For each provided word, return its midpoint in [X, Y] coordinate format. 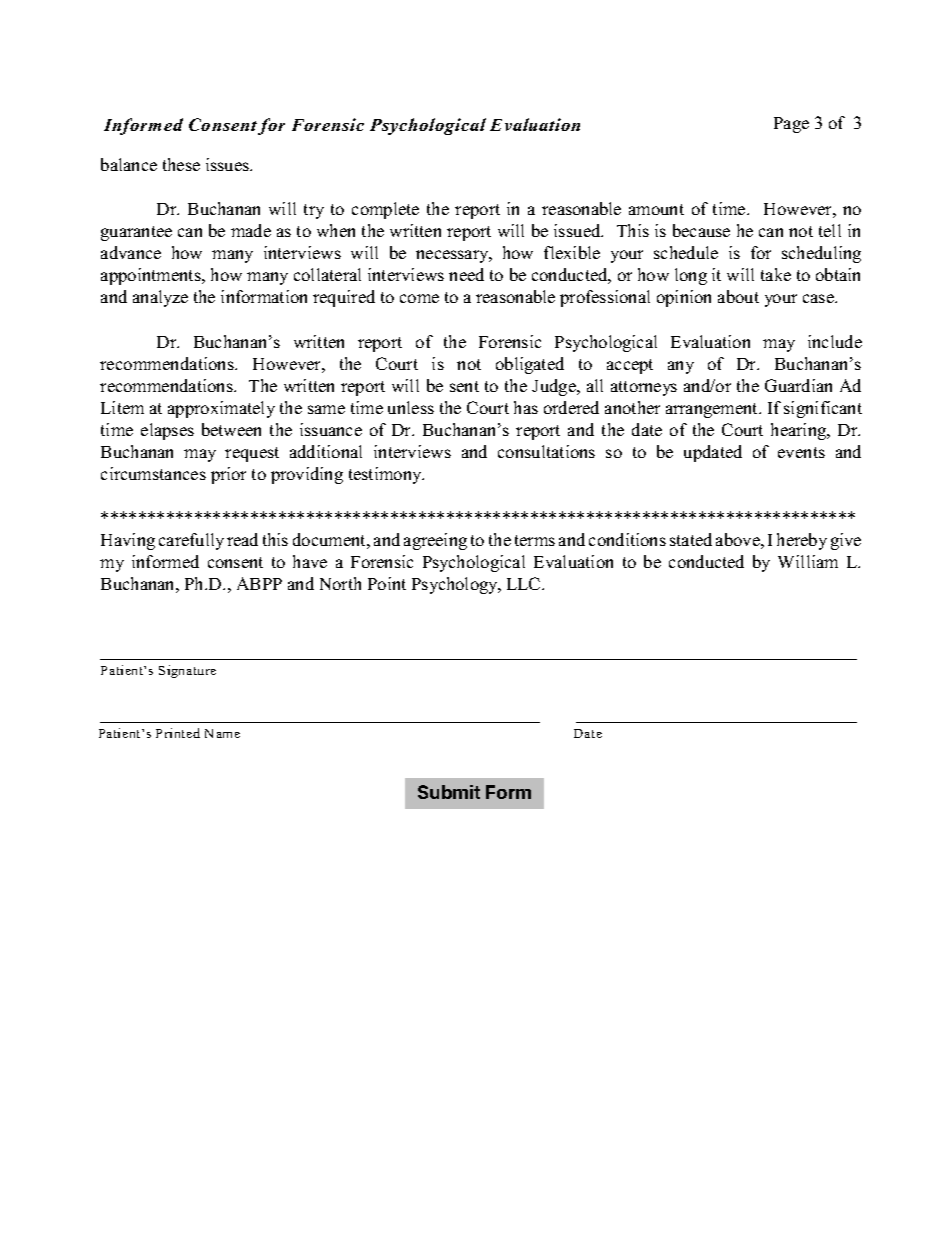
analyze [160, 298]
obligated [530, 365]
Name [222, 733]
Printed [178, 733]
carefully [191, 541]
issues [229, 164]
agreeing [435, 541]
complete [385, 210]
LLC [525, 583]
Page [791, 125]
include [835, 341]
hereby [802, 541]
